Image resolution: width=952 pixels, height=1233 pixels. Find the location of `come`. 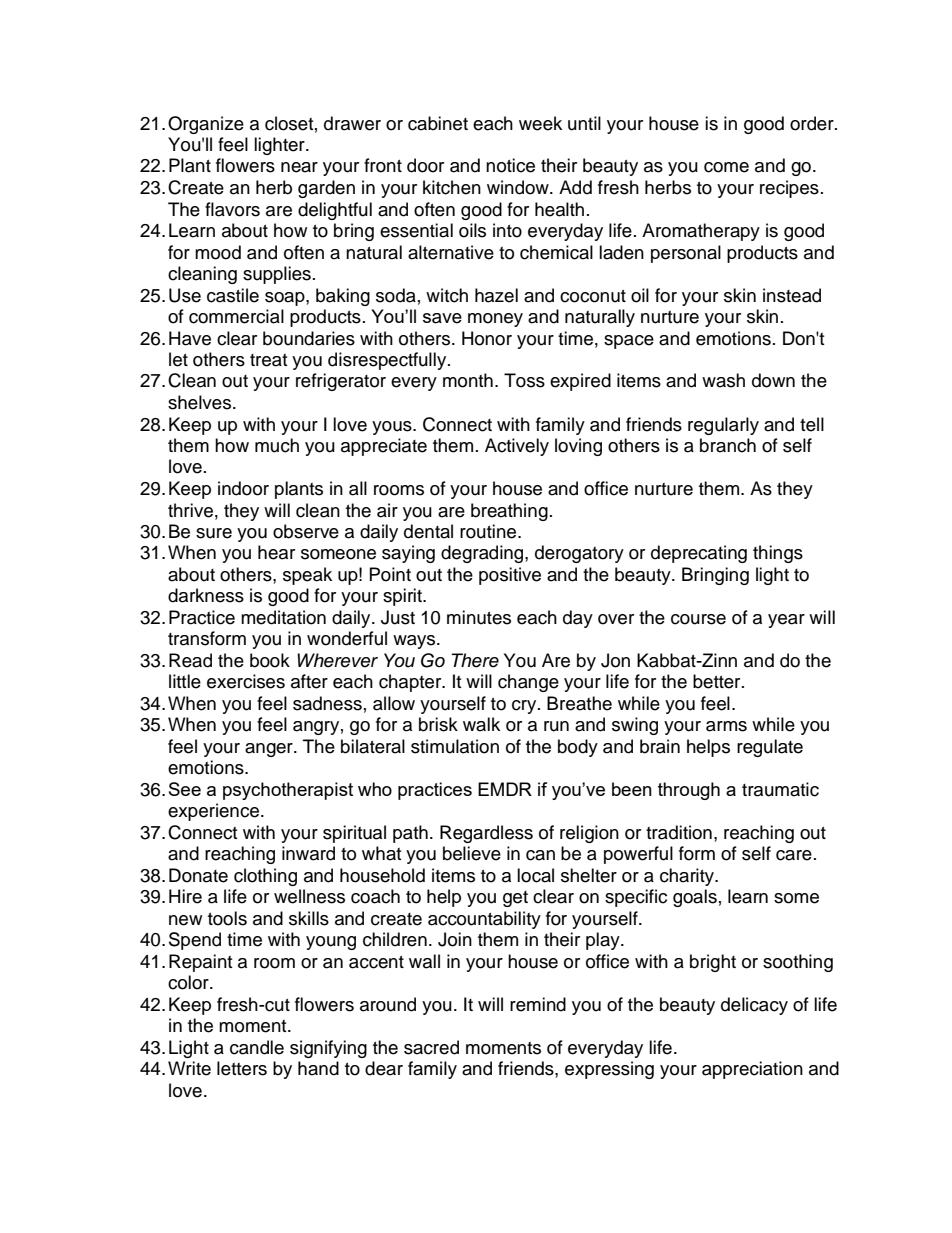

come is located at coordinates (726, 167).
